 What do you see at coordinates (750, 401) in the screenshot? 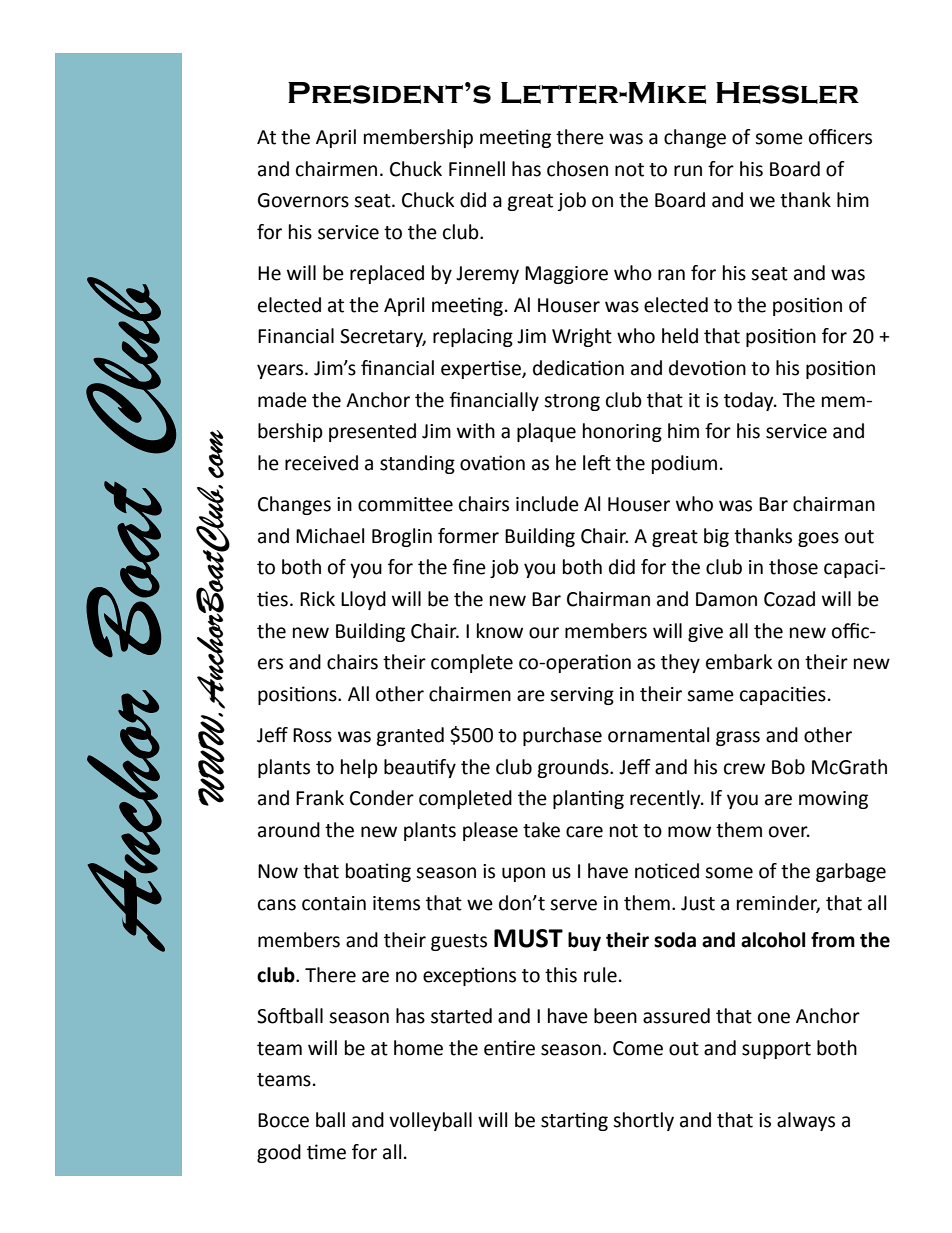
I see `today` at bounding box center [750, 401].
